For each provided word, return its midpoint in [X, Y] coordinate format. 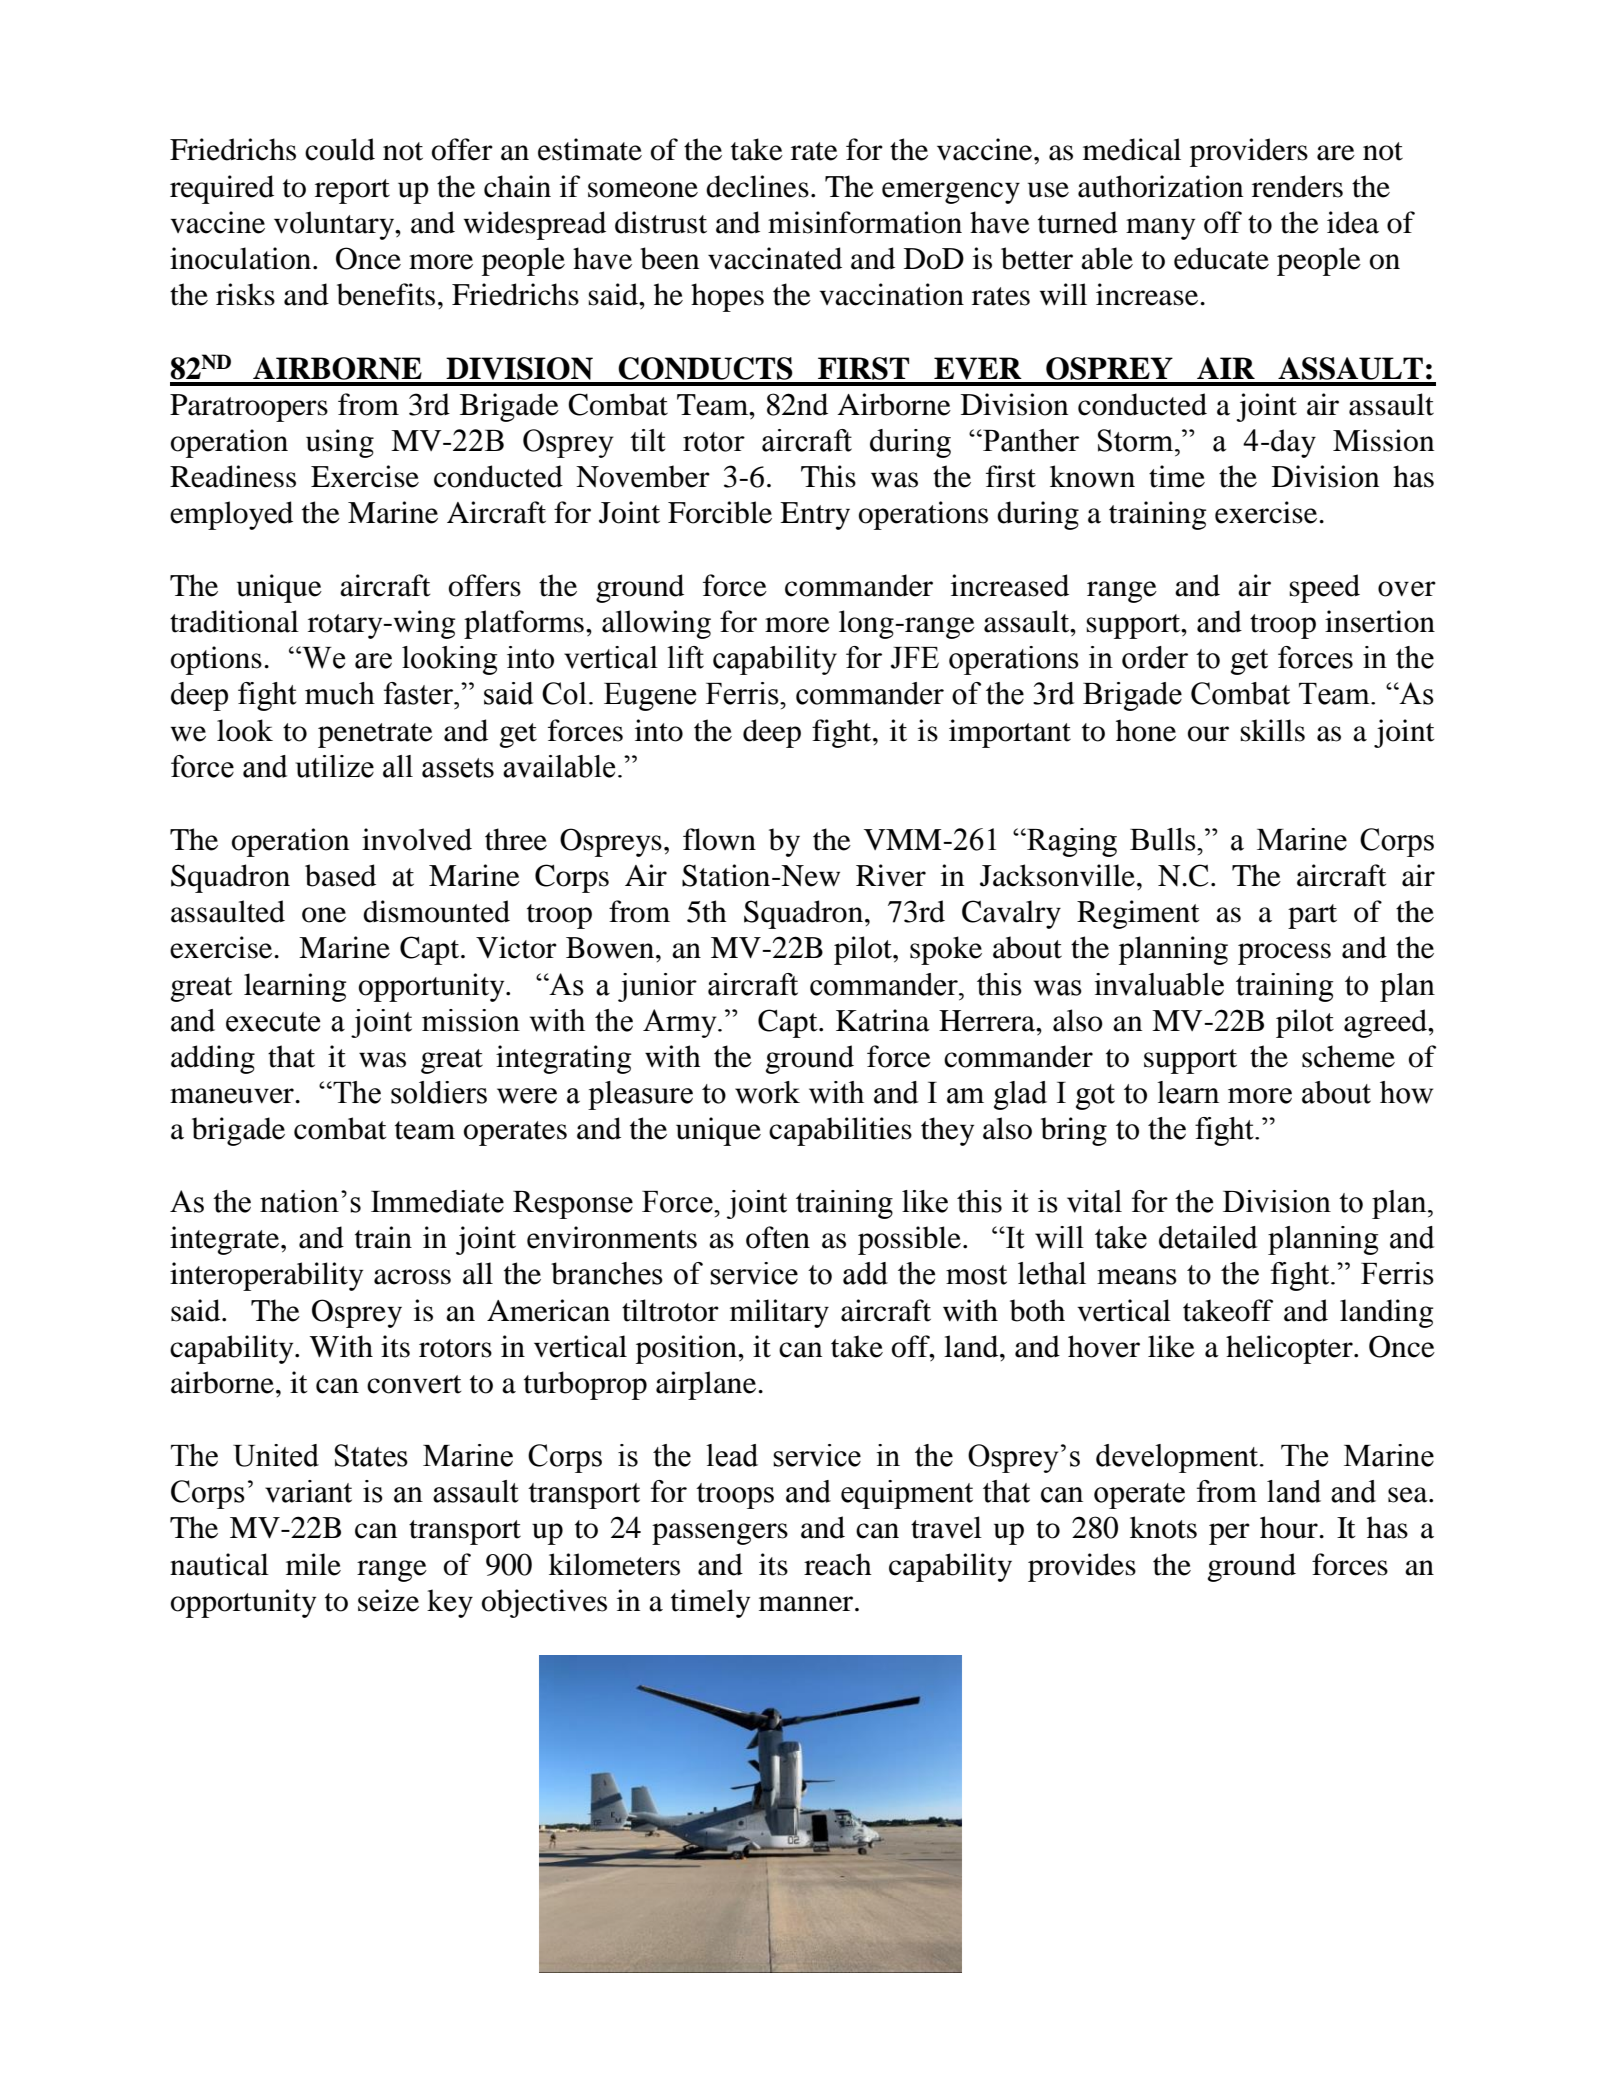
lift [685, 657]
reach [838, 1564]
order [1155, 657]
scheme [1348, 1056]
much [340, 693]
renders [1297, 186]
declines [757, 186]
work [767, 1092]
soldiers [439, 1092]
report [352, 191]
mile [313, 1564]
